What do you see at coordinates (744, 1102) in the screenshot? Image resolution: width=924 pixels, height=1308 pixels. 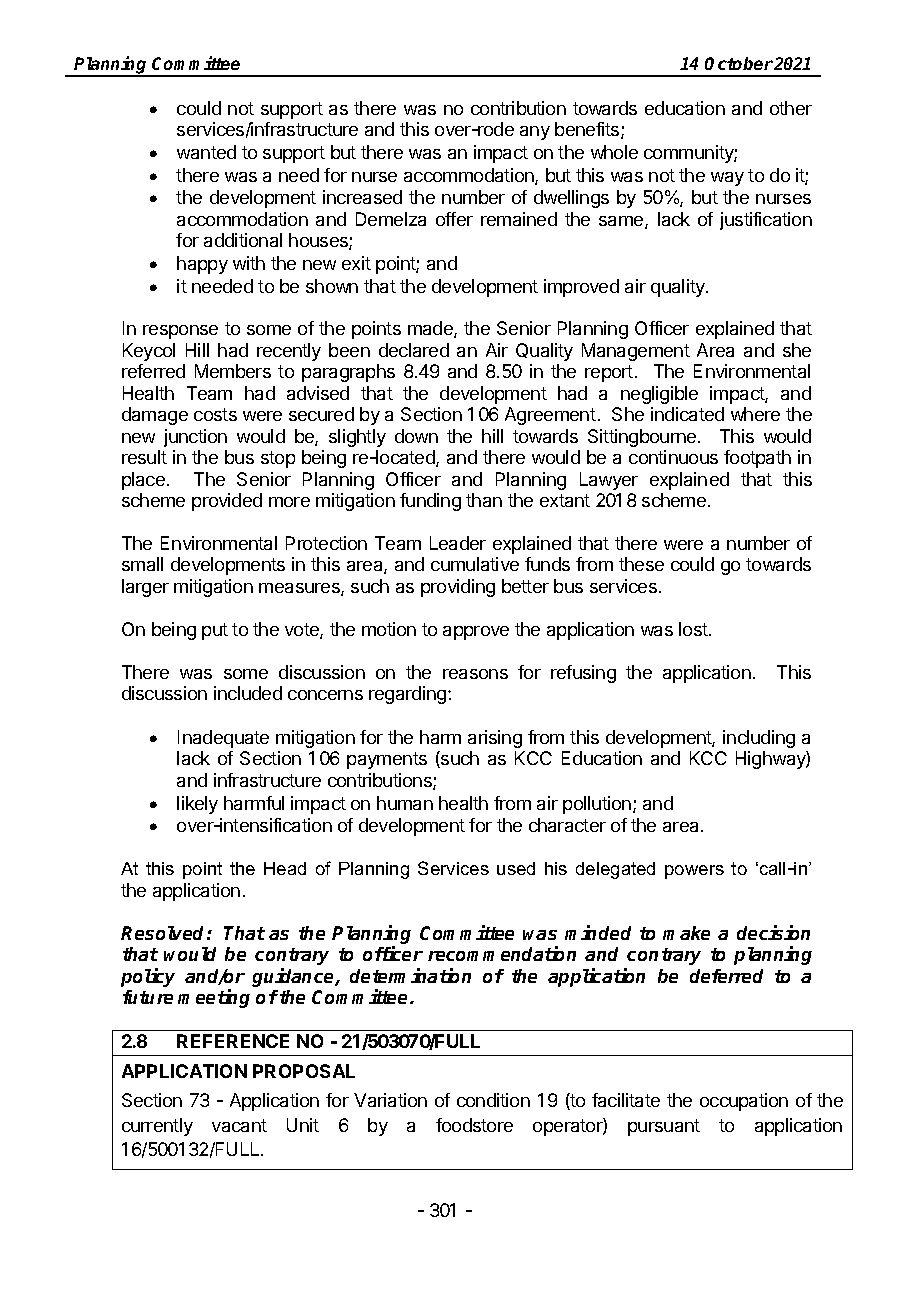 I see `occupation` at bounding box center [744, 1102].
